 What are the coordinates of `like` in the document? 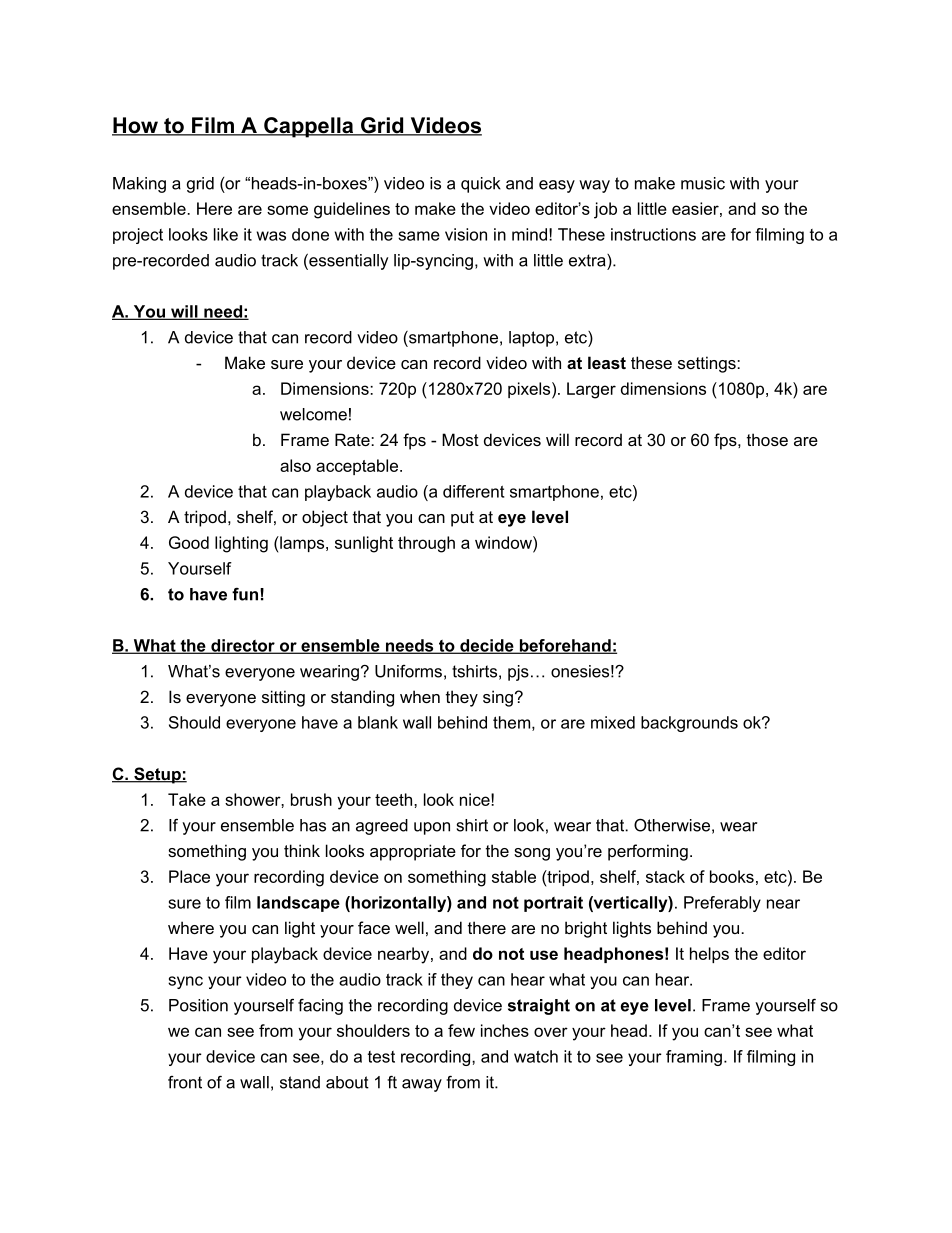 It's located at (226, 234).
